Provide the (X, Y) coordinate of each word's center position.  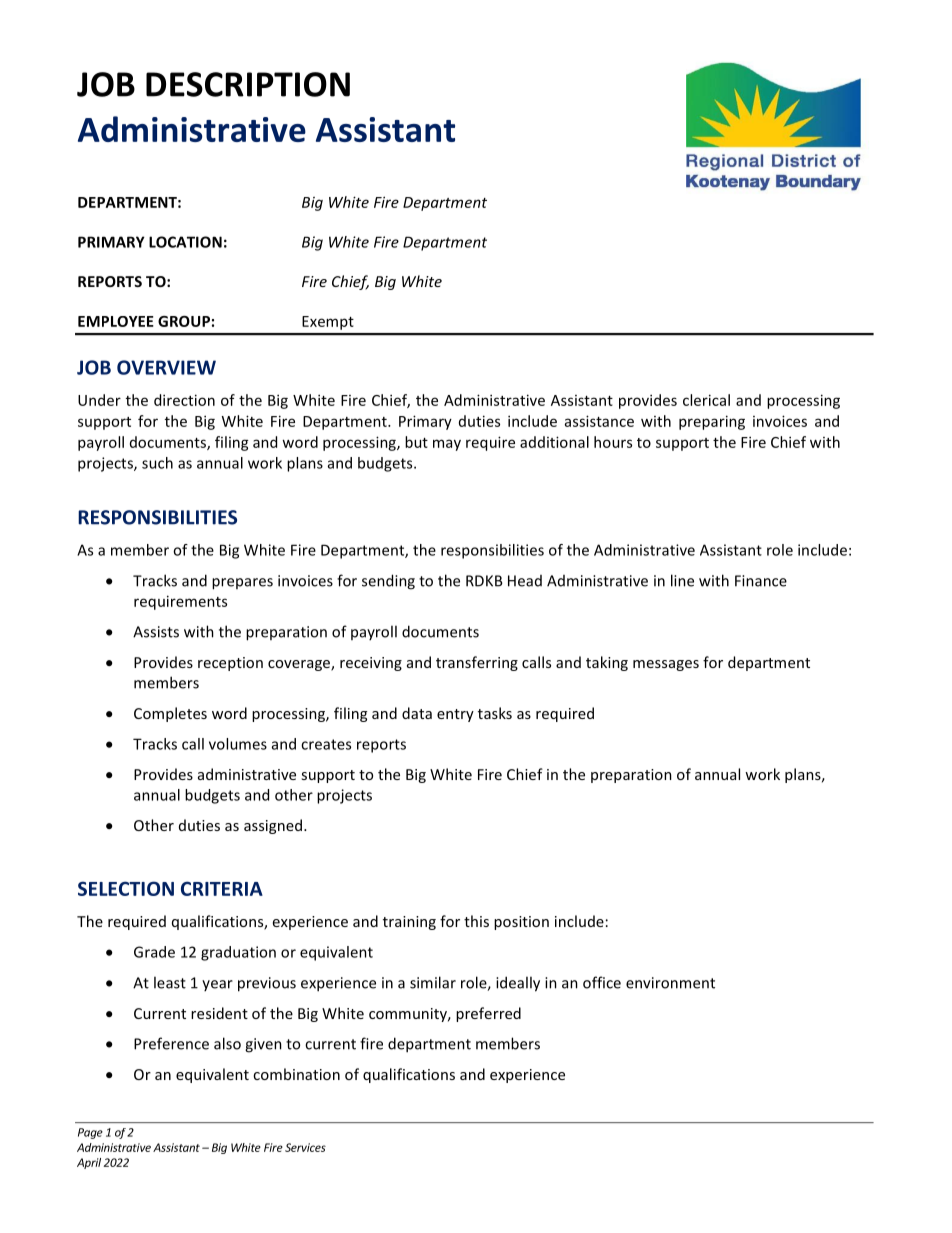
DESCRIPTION (248, 84)
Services (305, 1147)
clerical (706, 400)
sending (388, 582)
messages (666, 665)
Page (90, 1133)
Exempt (328, 323)
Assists (156, 632)
